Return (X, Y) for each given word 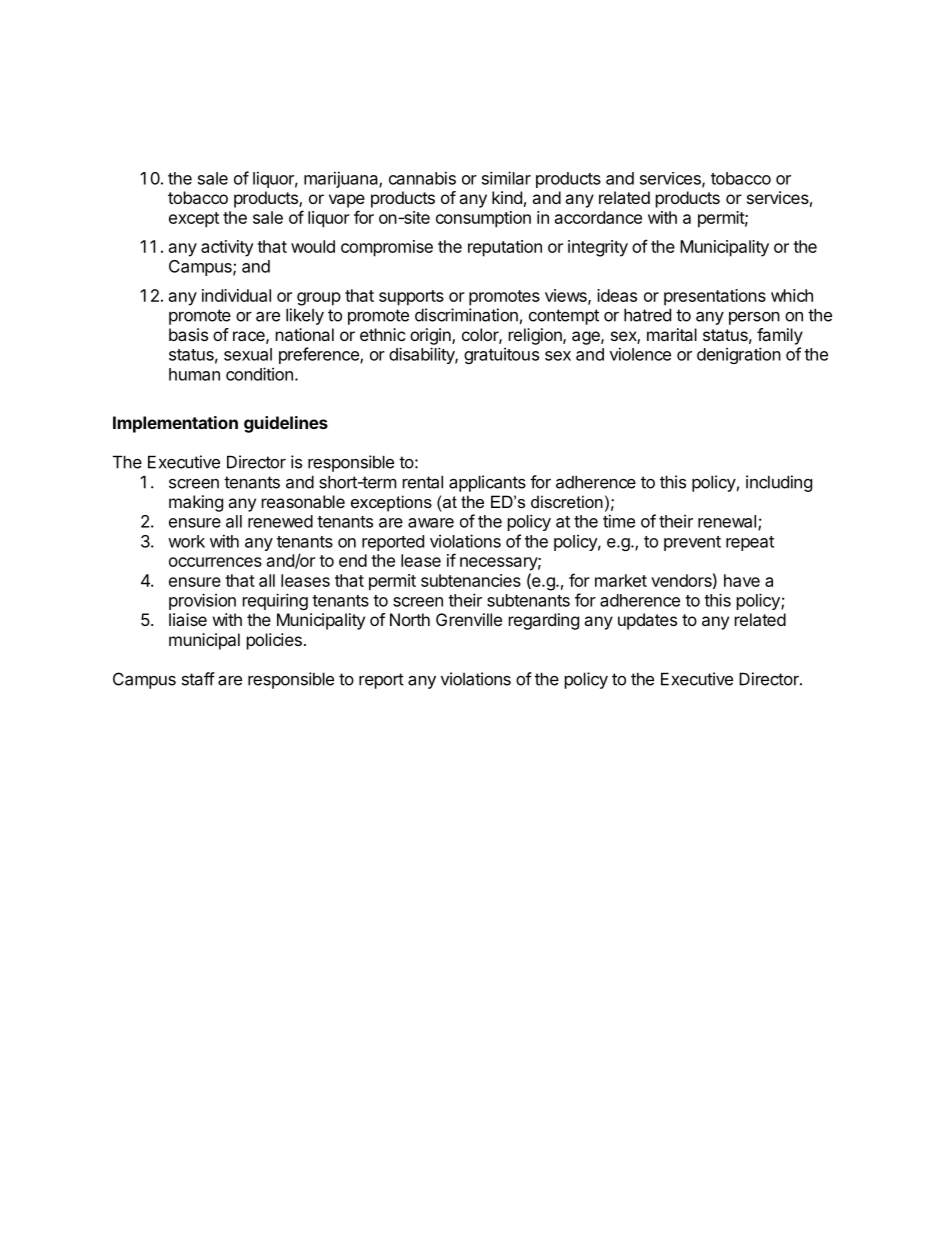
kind (507, 197)
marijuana (342, 179)
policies (274, 641)
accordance (598, 217)
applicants (487, 483)
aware (431, 523)
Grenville (469, 619)
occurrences (215, 562)
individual (236, 295)
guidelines (286, 424)
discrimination (466, 315)
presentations (715, 297)
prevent (692, 543)
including (779, 483)
